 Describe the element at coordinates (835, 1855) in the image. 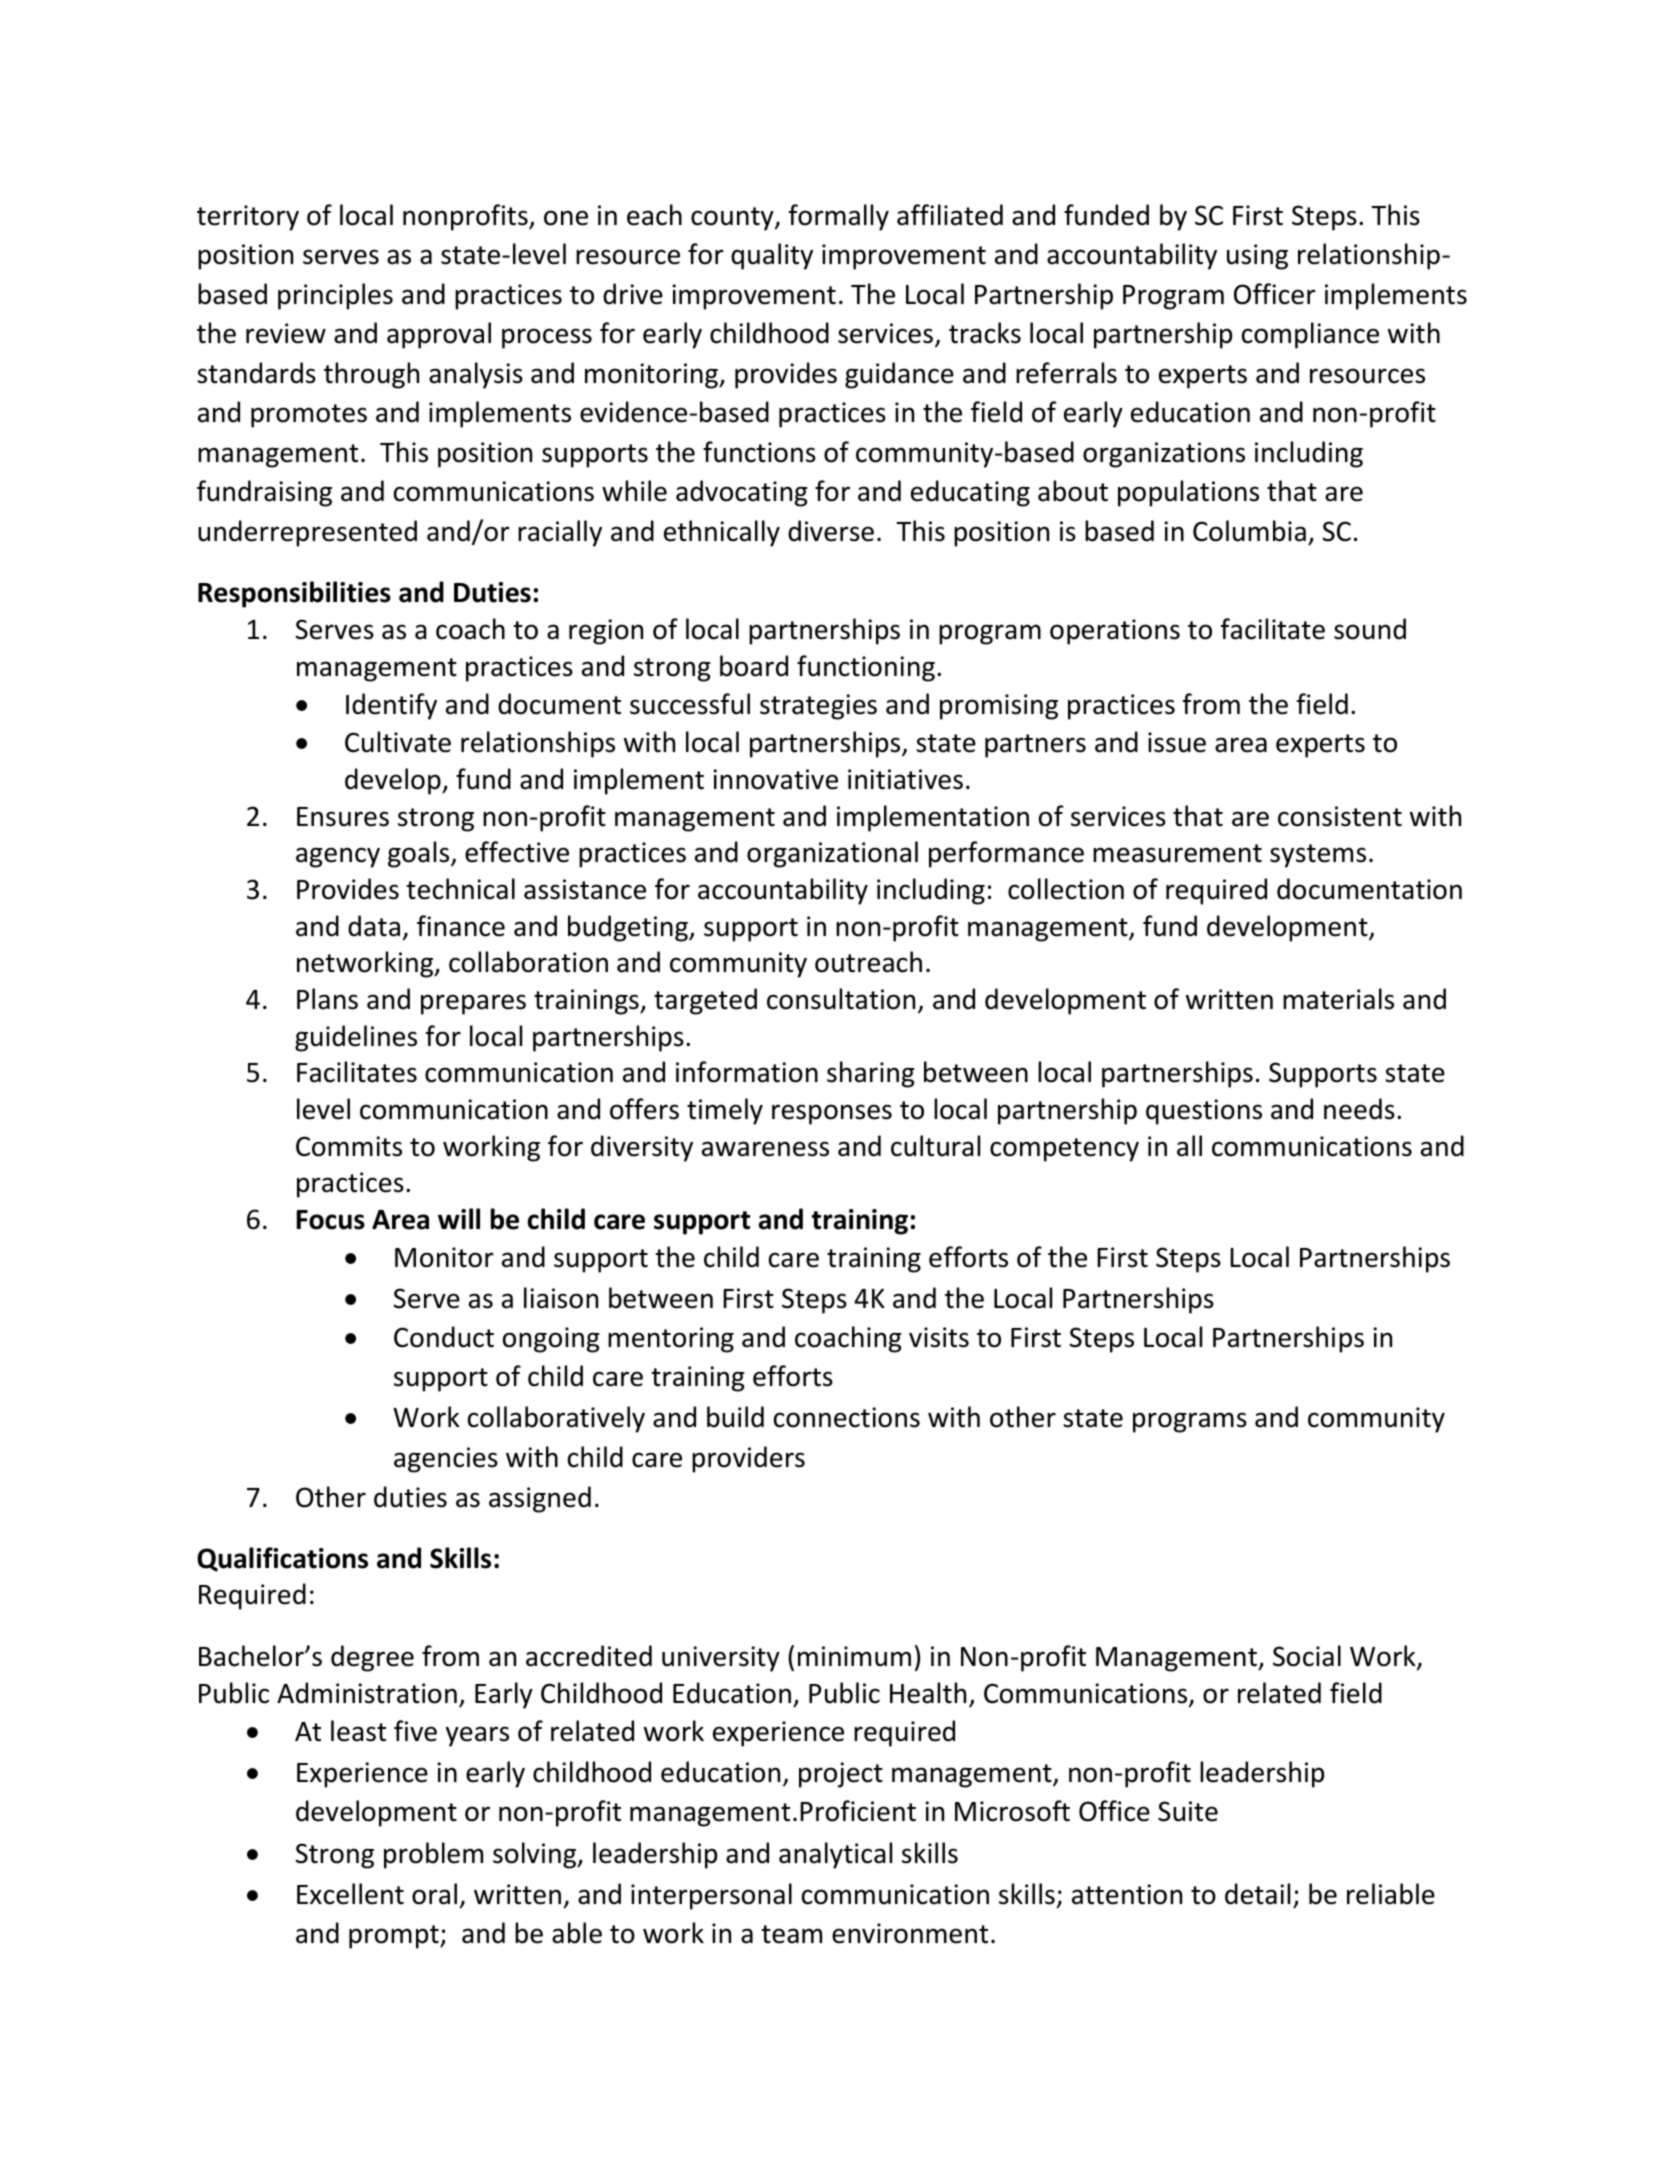

I see `analytical` at that location.
